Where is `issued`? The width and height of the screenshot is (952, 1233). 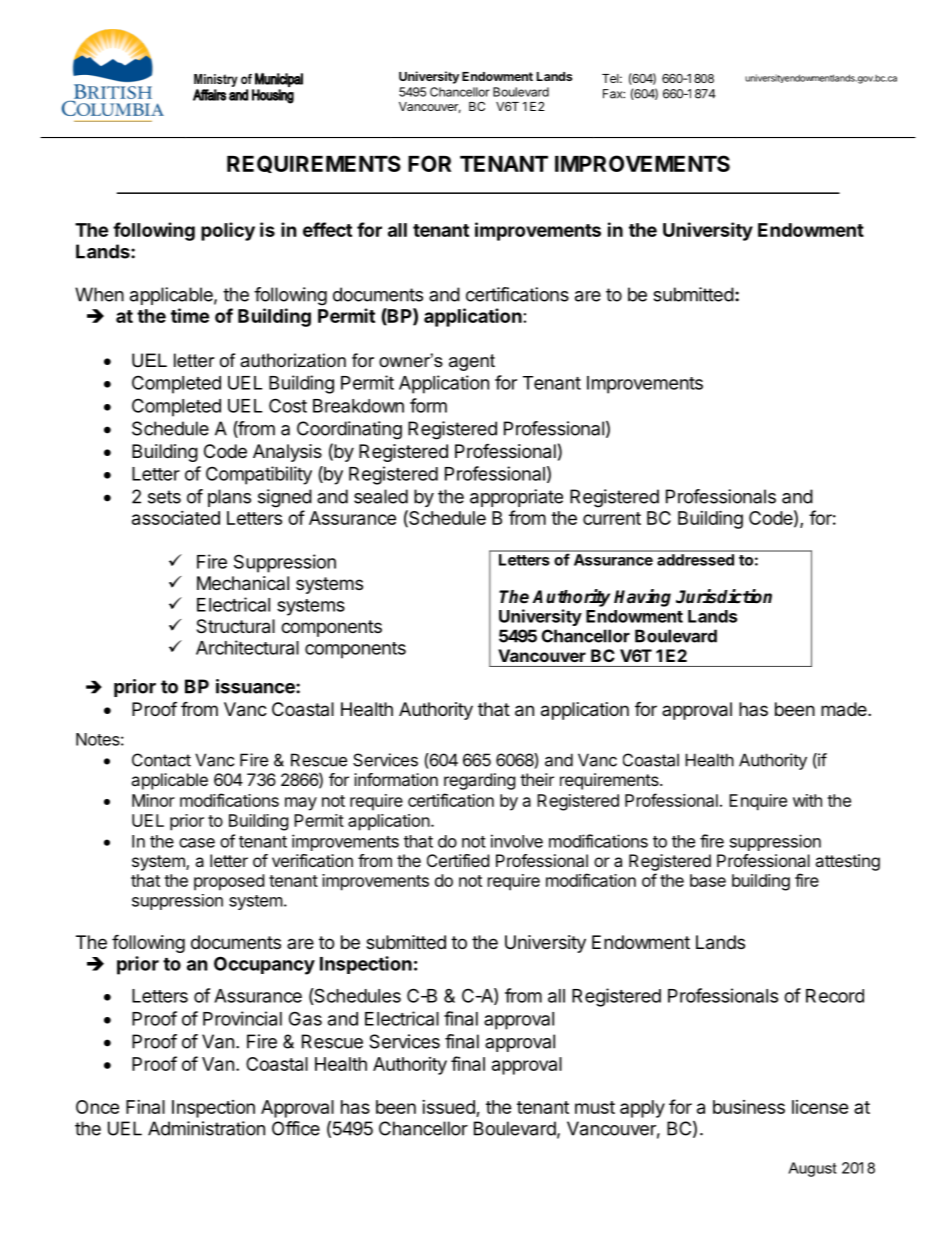 issued is located at coordinates (449, 1108).
